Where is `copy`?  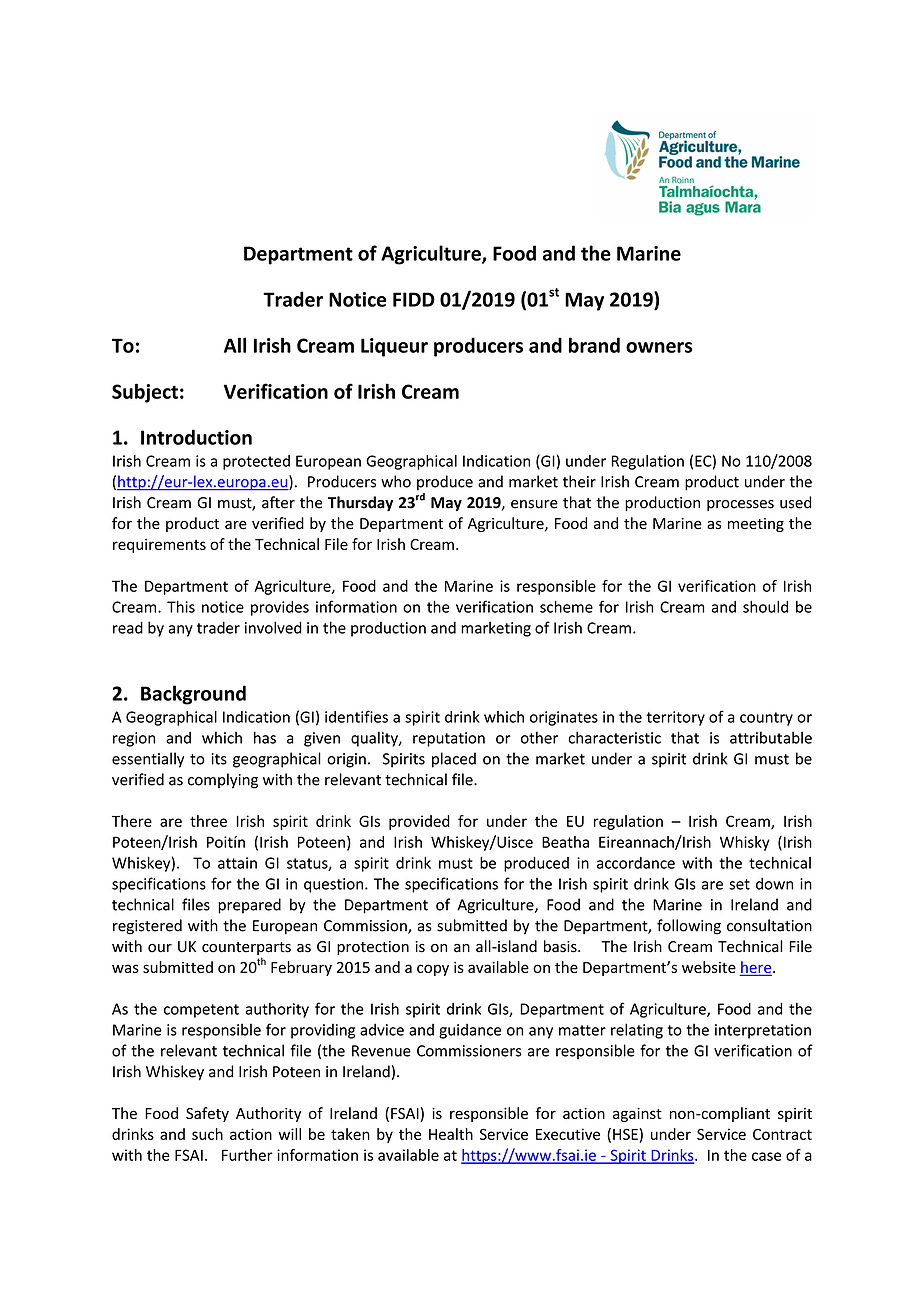 copy is located at coordinates (433, 970).
